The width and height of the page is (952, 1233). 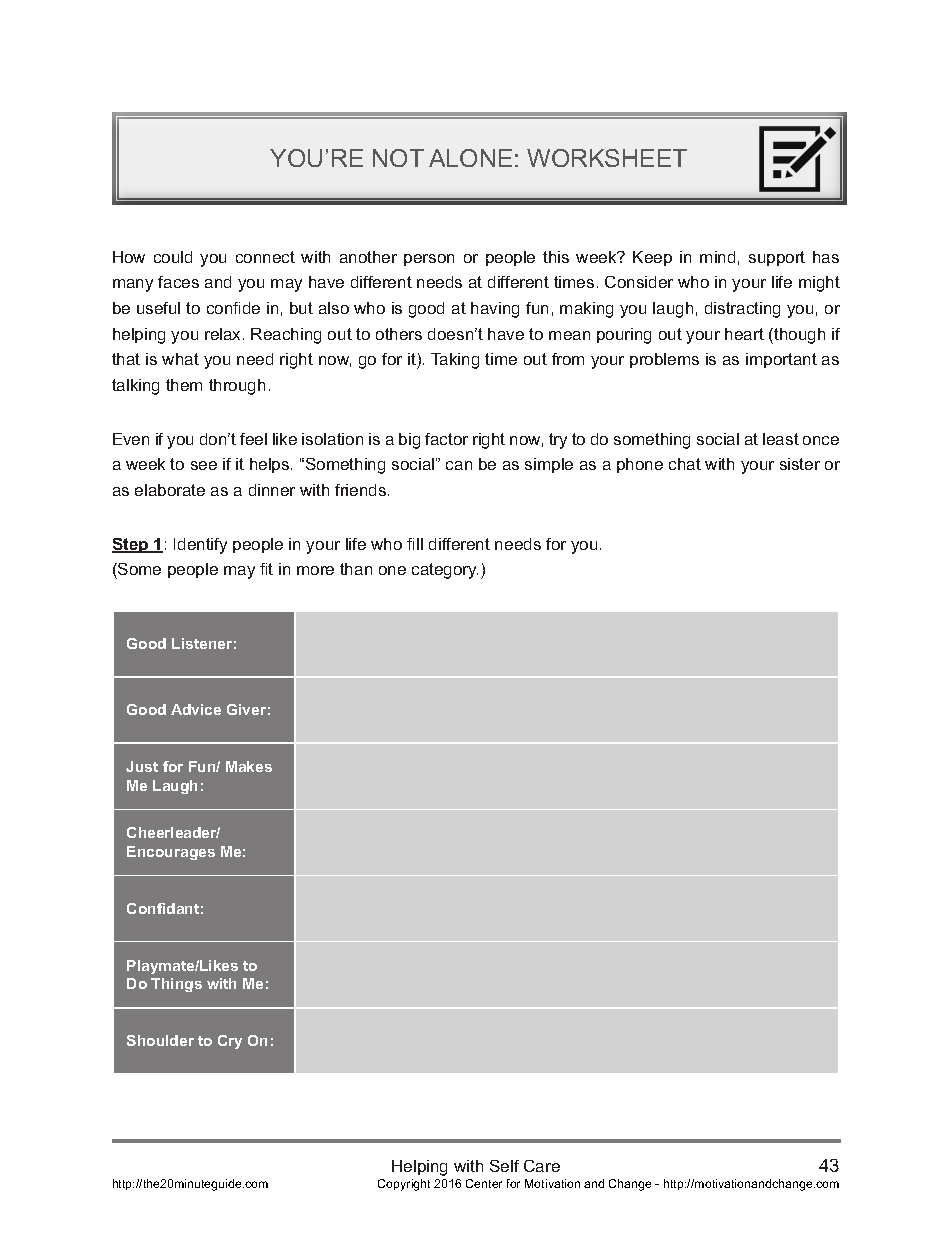 I want to click on Encourages, so click(x=171, y=853).
